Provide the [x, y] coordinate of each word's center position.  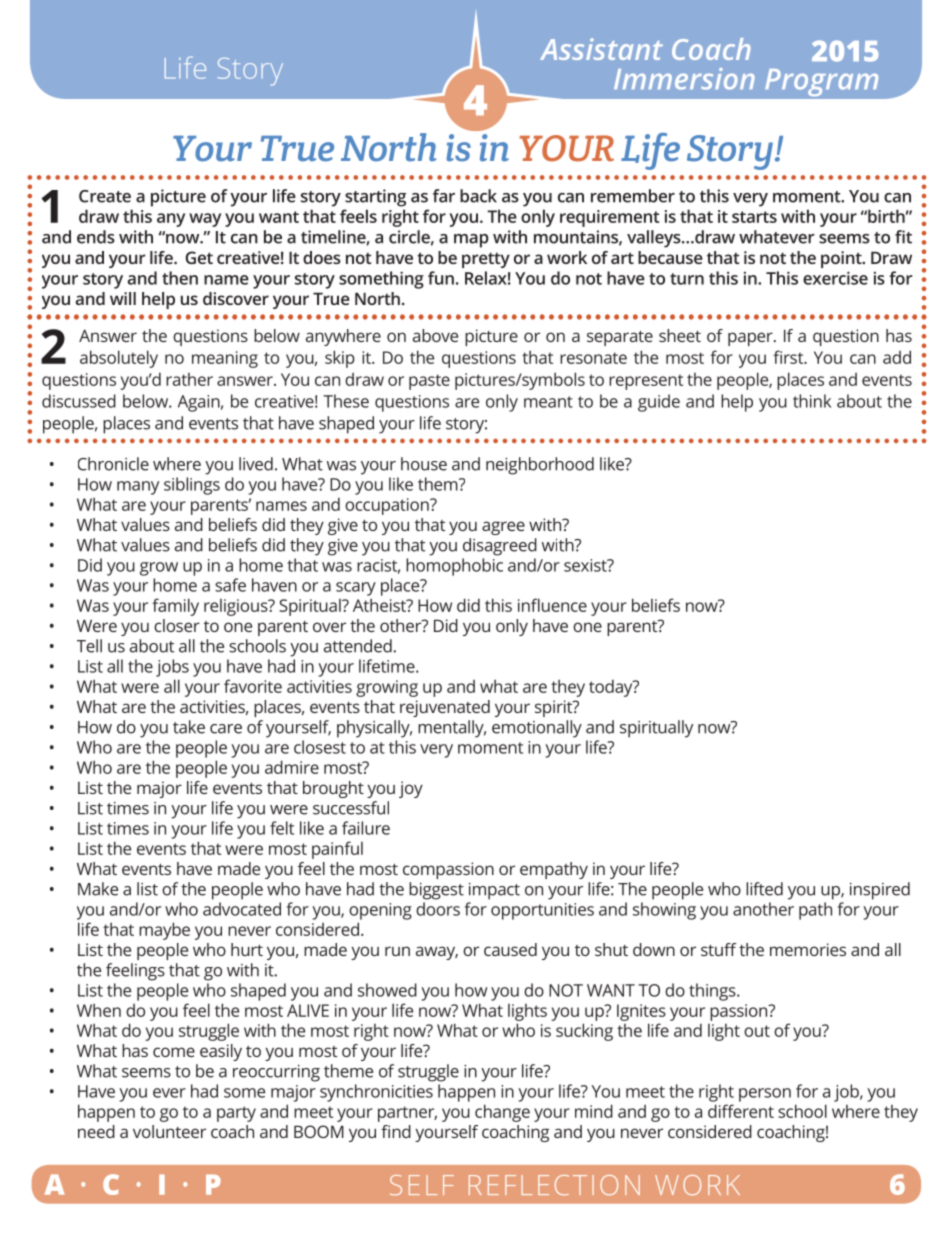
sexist [586, 565]
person [765, 1095]
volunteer [169, 1131]
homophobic [454, 567]
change [502, 1113]
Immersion [684, 79]
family [175, 607]
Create [105, 196]
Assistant [601, 49]
